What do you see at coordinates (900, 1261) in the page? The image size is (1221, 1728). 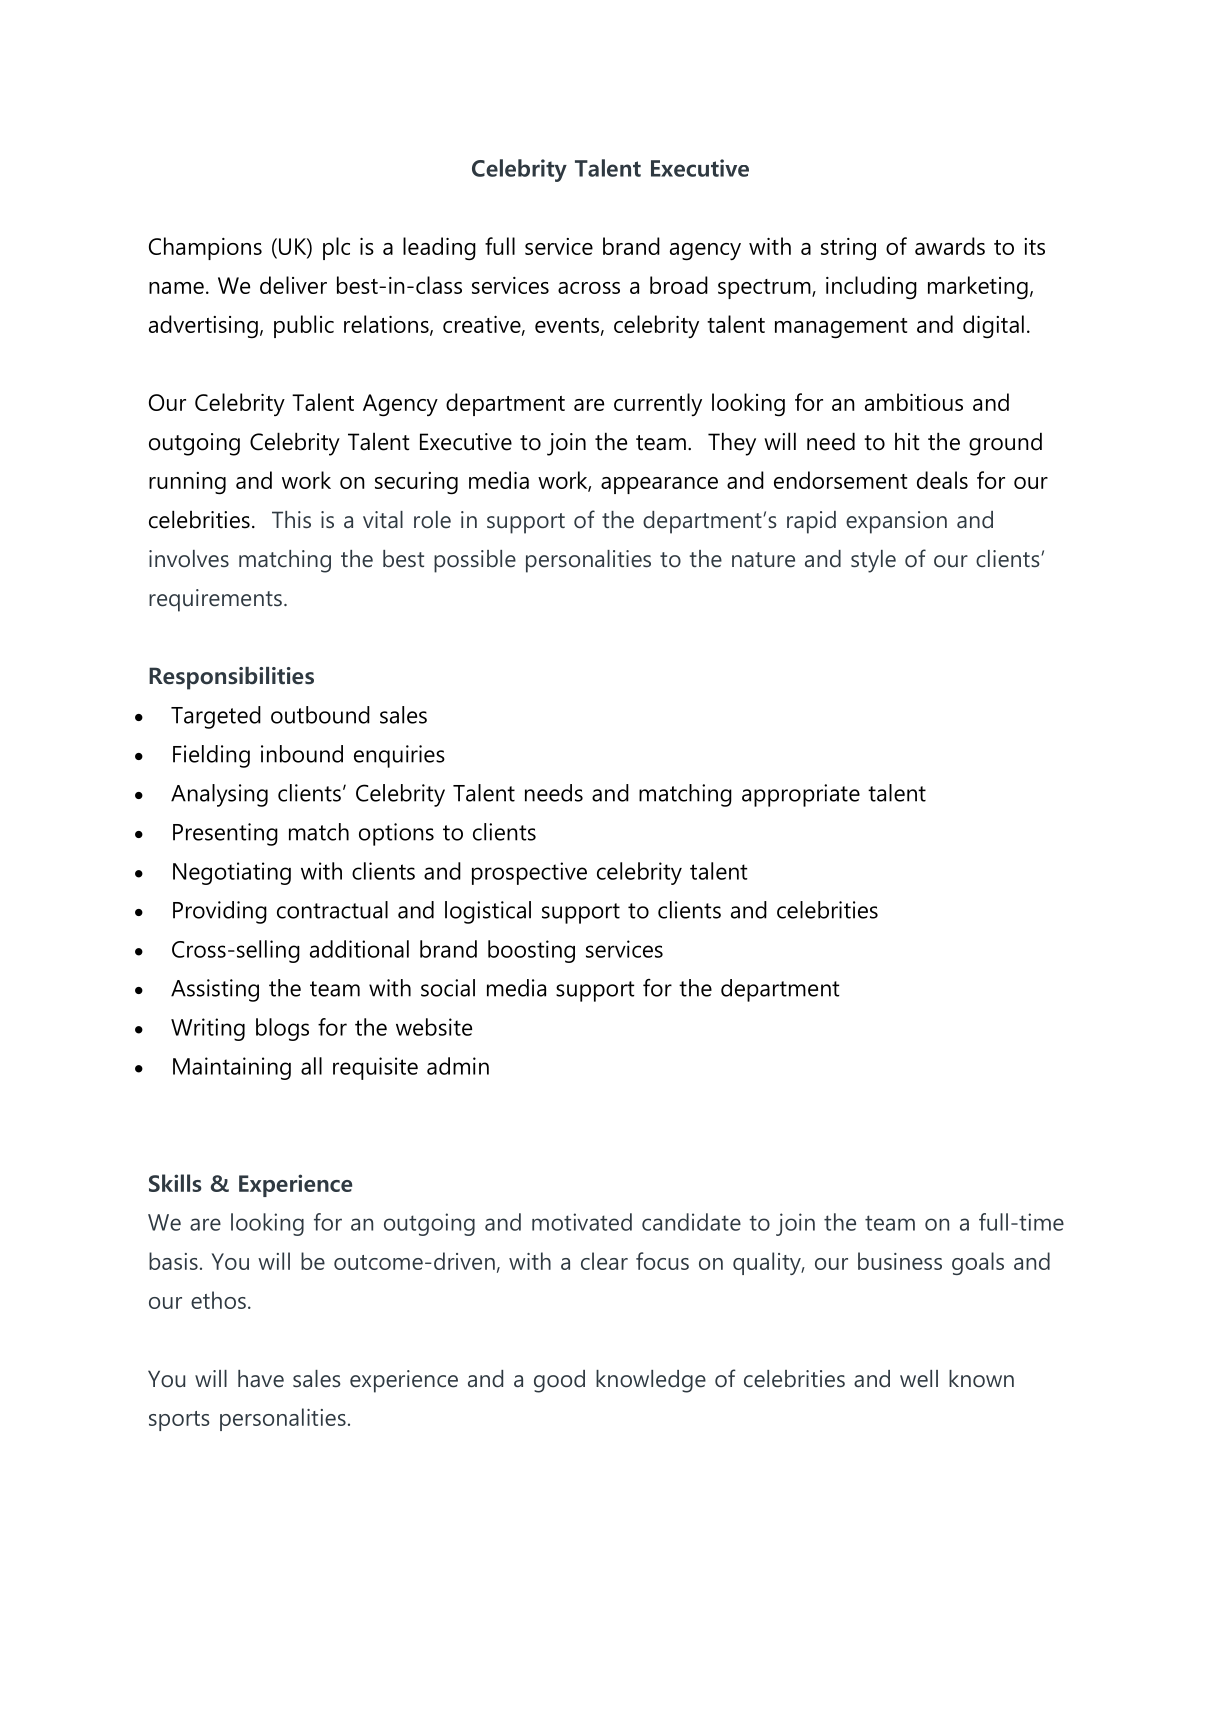 I see `business` at bounding box center [900, 1261].
